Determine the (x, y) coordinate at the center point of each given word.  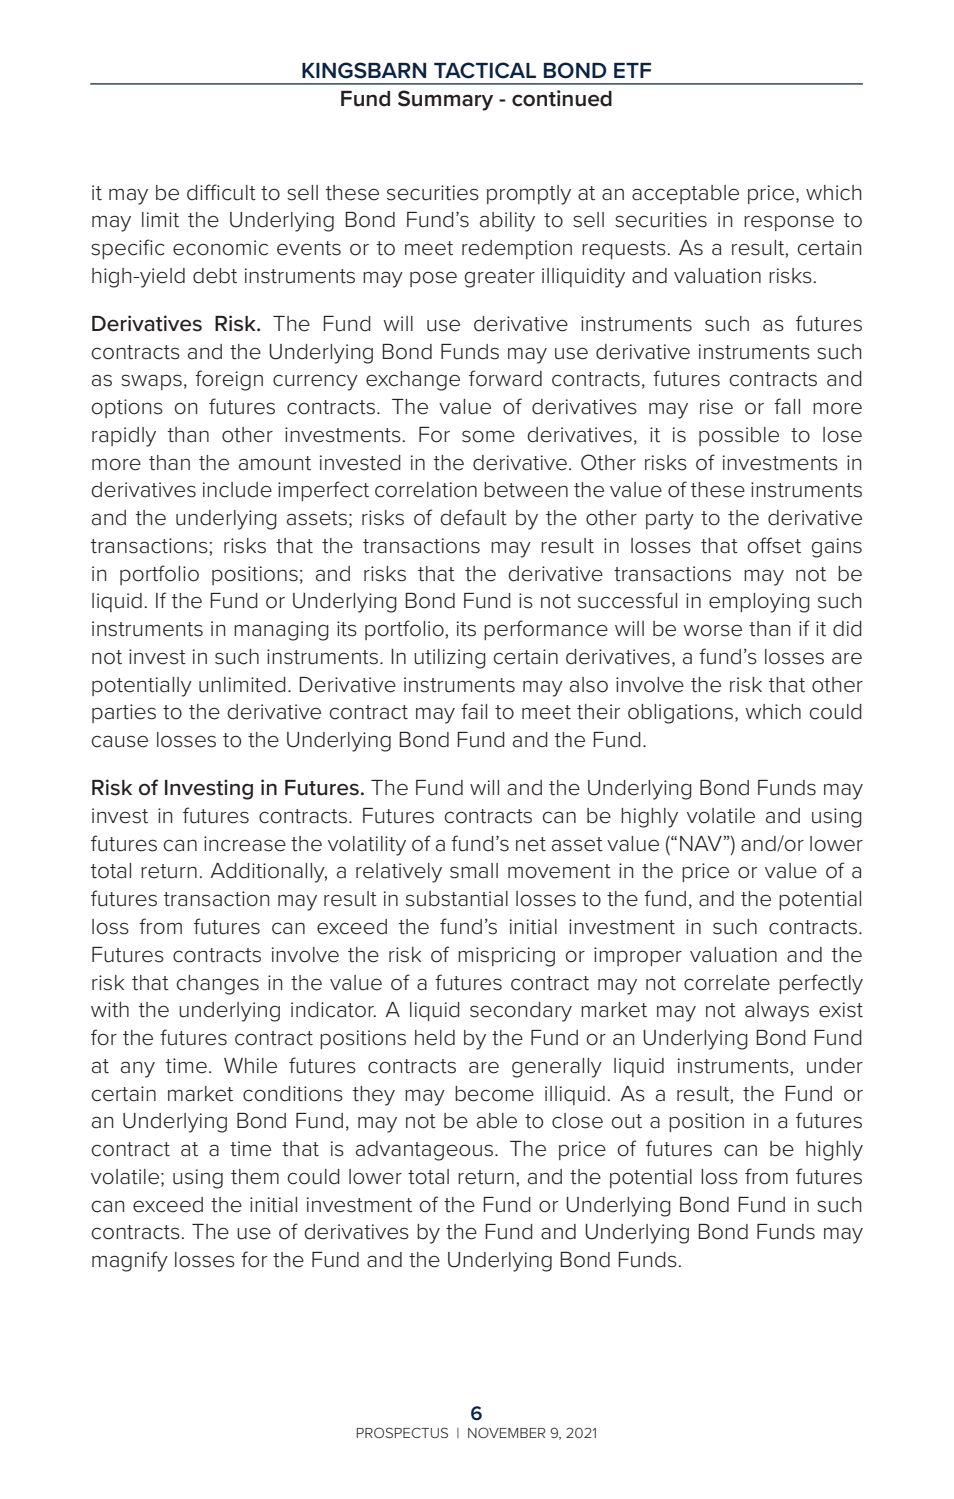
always (777, 1012)
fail (474, 711)
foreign (229, 380)
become (494, 1094)
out (626, 1121)
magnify (130, 1261)
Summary (445, 100)
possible (739, 436)
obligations (682, 714)
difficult (221, 192)
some (488, 436)
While (250, 1066)
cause (119, 741)
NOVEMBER (506, 1432)
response (789, 223)
